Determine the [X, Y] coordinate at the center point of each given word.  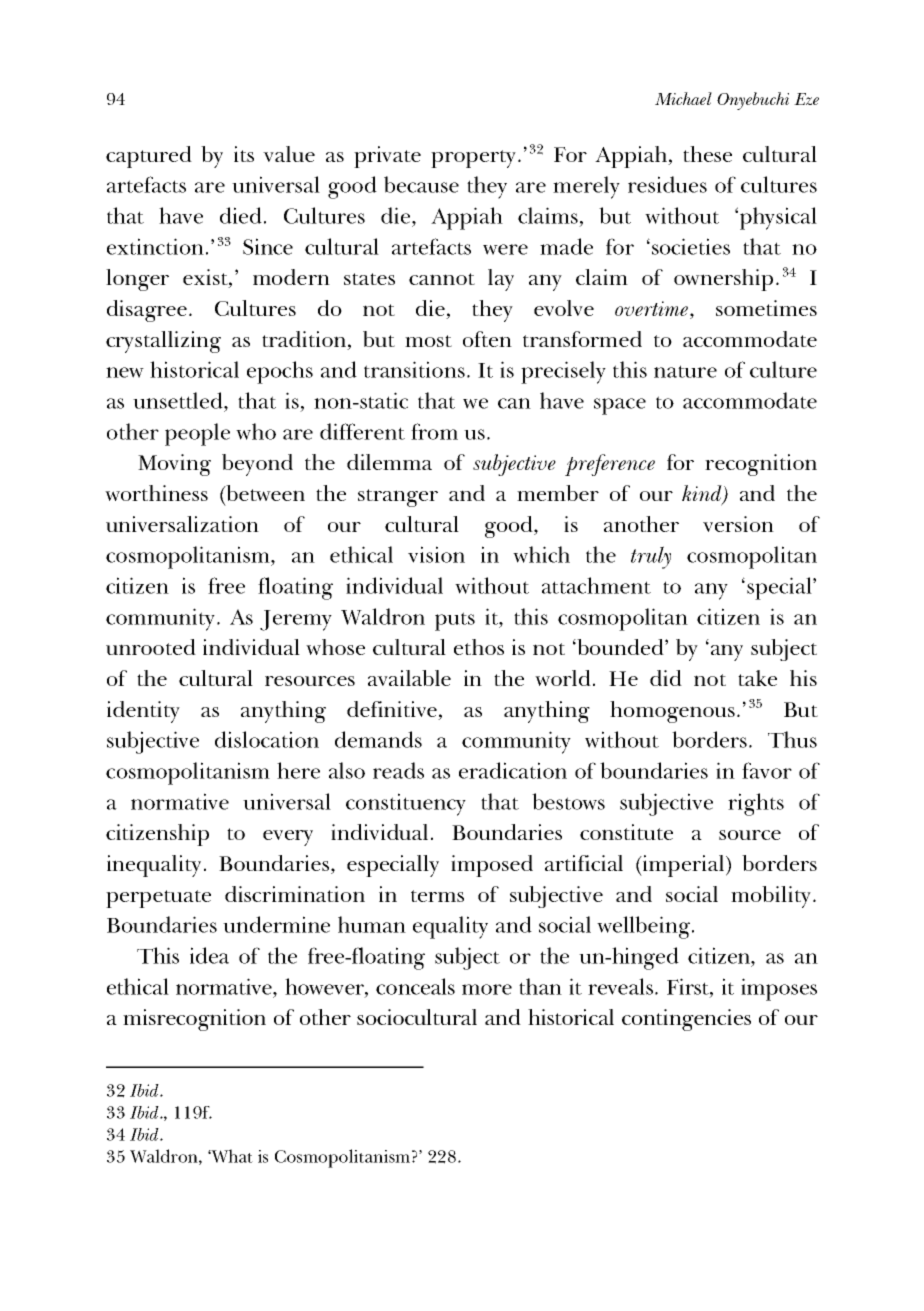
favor [767, 770]
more [487, 989]
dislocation [267, 739]
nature [685, 371]
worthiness [156, 493]
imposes [779, 989]
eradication [513, 770]
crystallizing [163, 342]
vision [436, 554]
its [244, 154]
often [487, 339]
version [738, 524]
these [707, 154]
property [473, 159]
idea [209, 955]
